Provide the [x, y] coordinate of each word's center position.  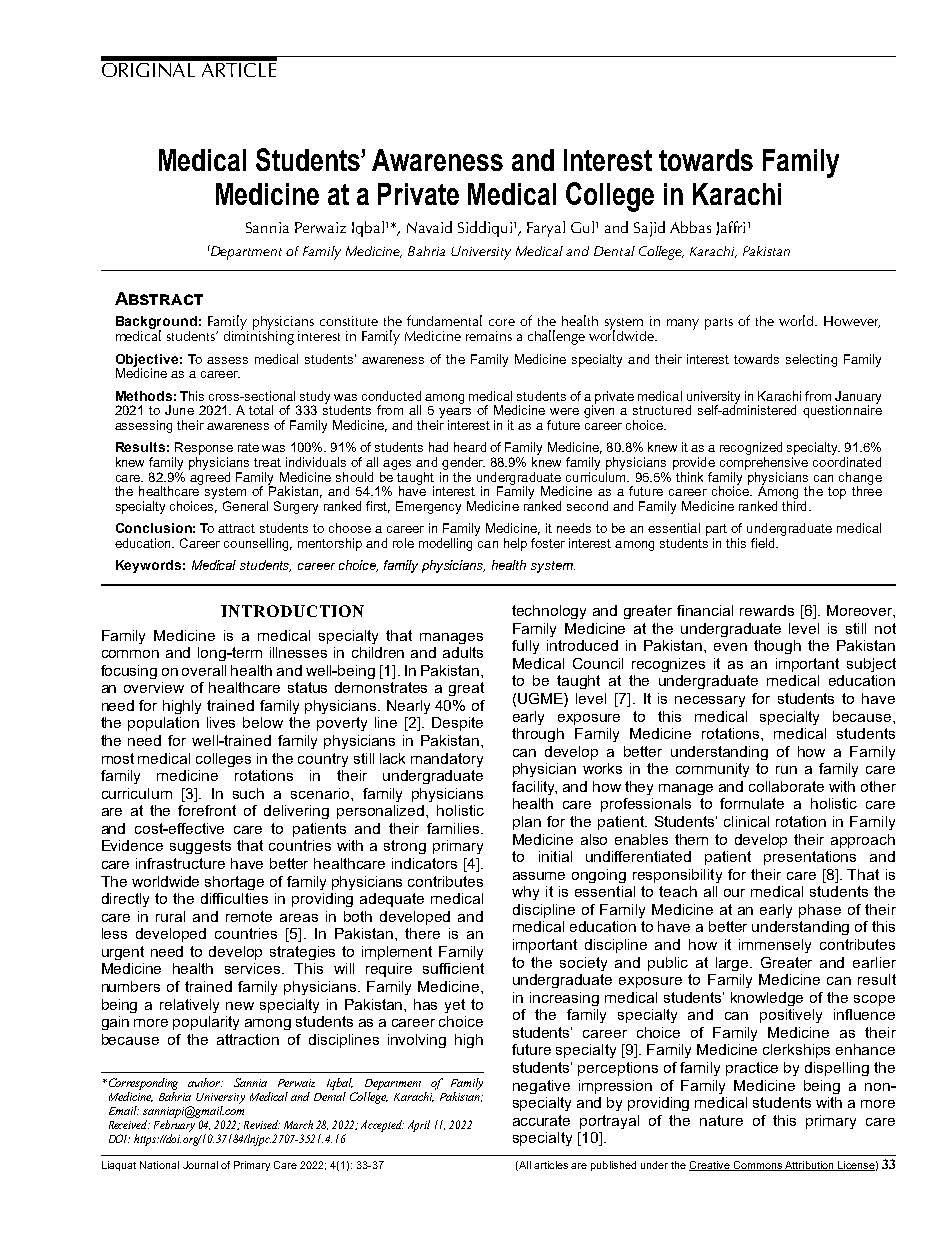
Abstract [159, 298]
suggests [200, 847]
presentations [810, 858]
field [764, 543]
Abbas [690, 227]
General [245, 506]
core [502, 322]
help [515, 544]
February [174, 1126]
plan [527, 823]
